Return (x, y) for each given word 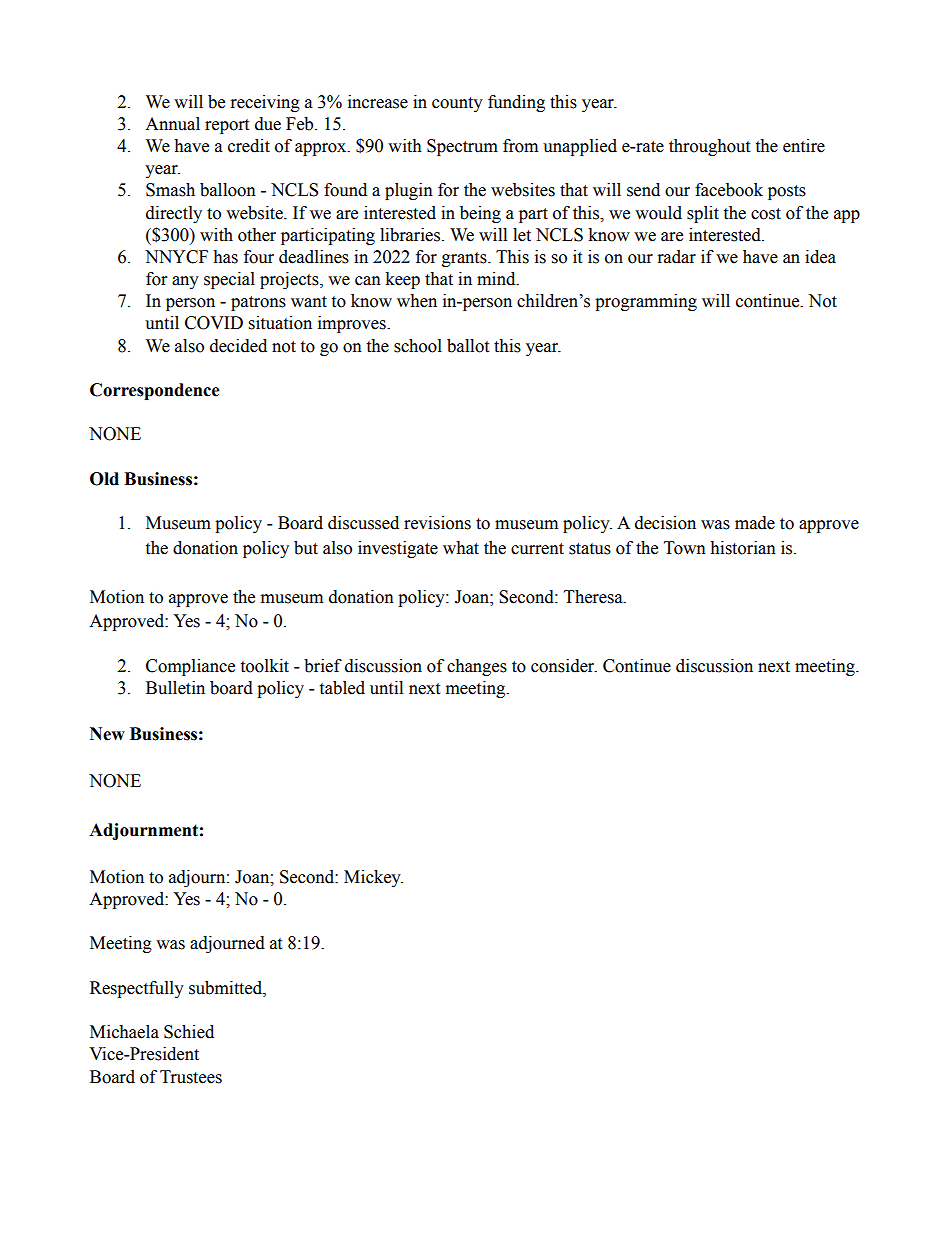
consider (564, 666)
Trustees (191, 1077)
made (755, 523)
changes (477, 667)
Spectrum (462, 147)
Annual (172, 124)
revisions (437, 523)
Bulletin (175, 688)
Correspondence (155, 391)
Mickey (373, 878)
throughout (709, 147)
